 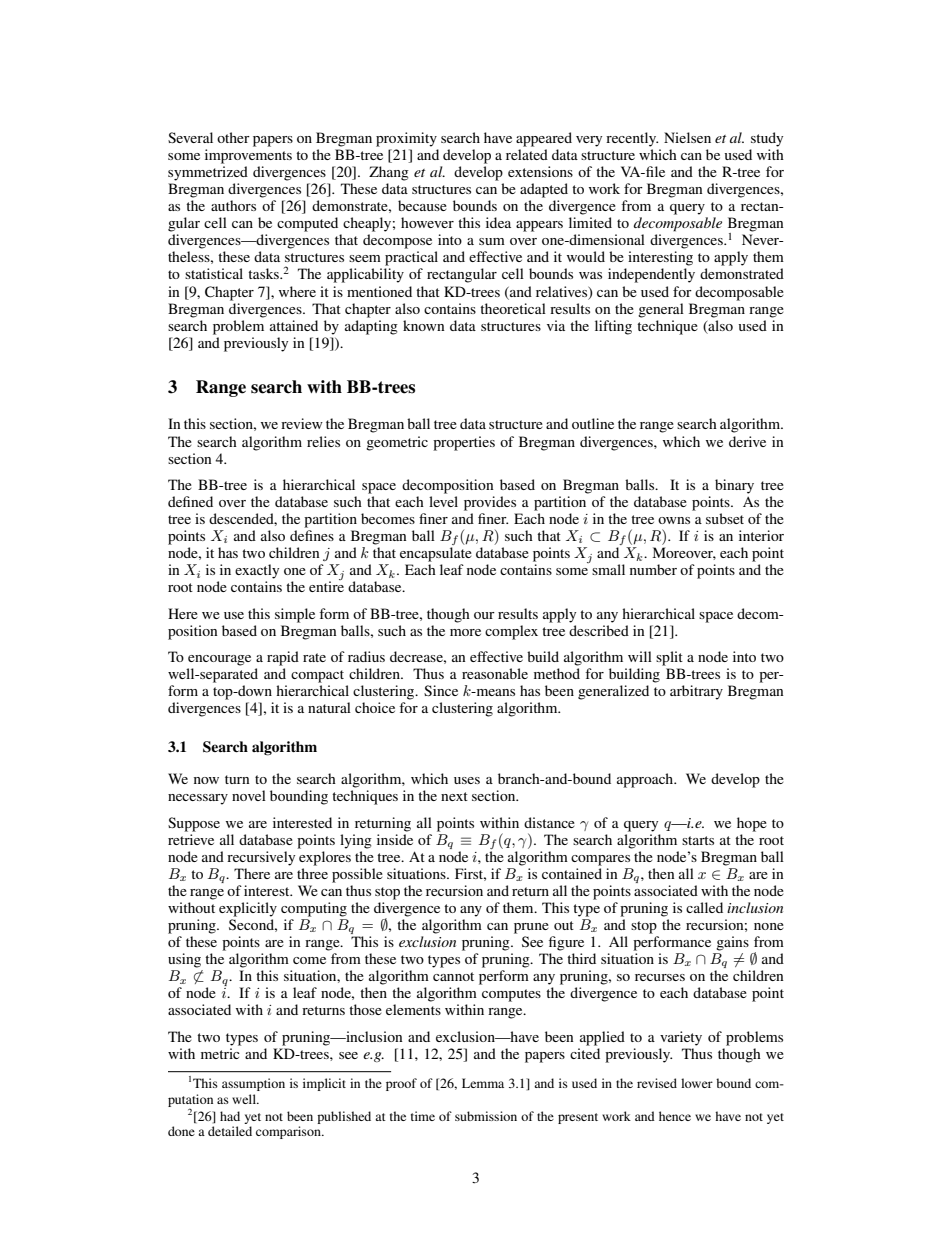 I want to click on assumption, so click(x=253, y=1084).
